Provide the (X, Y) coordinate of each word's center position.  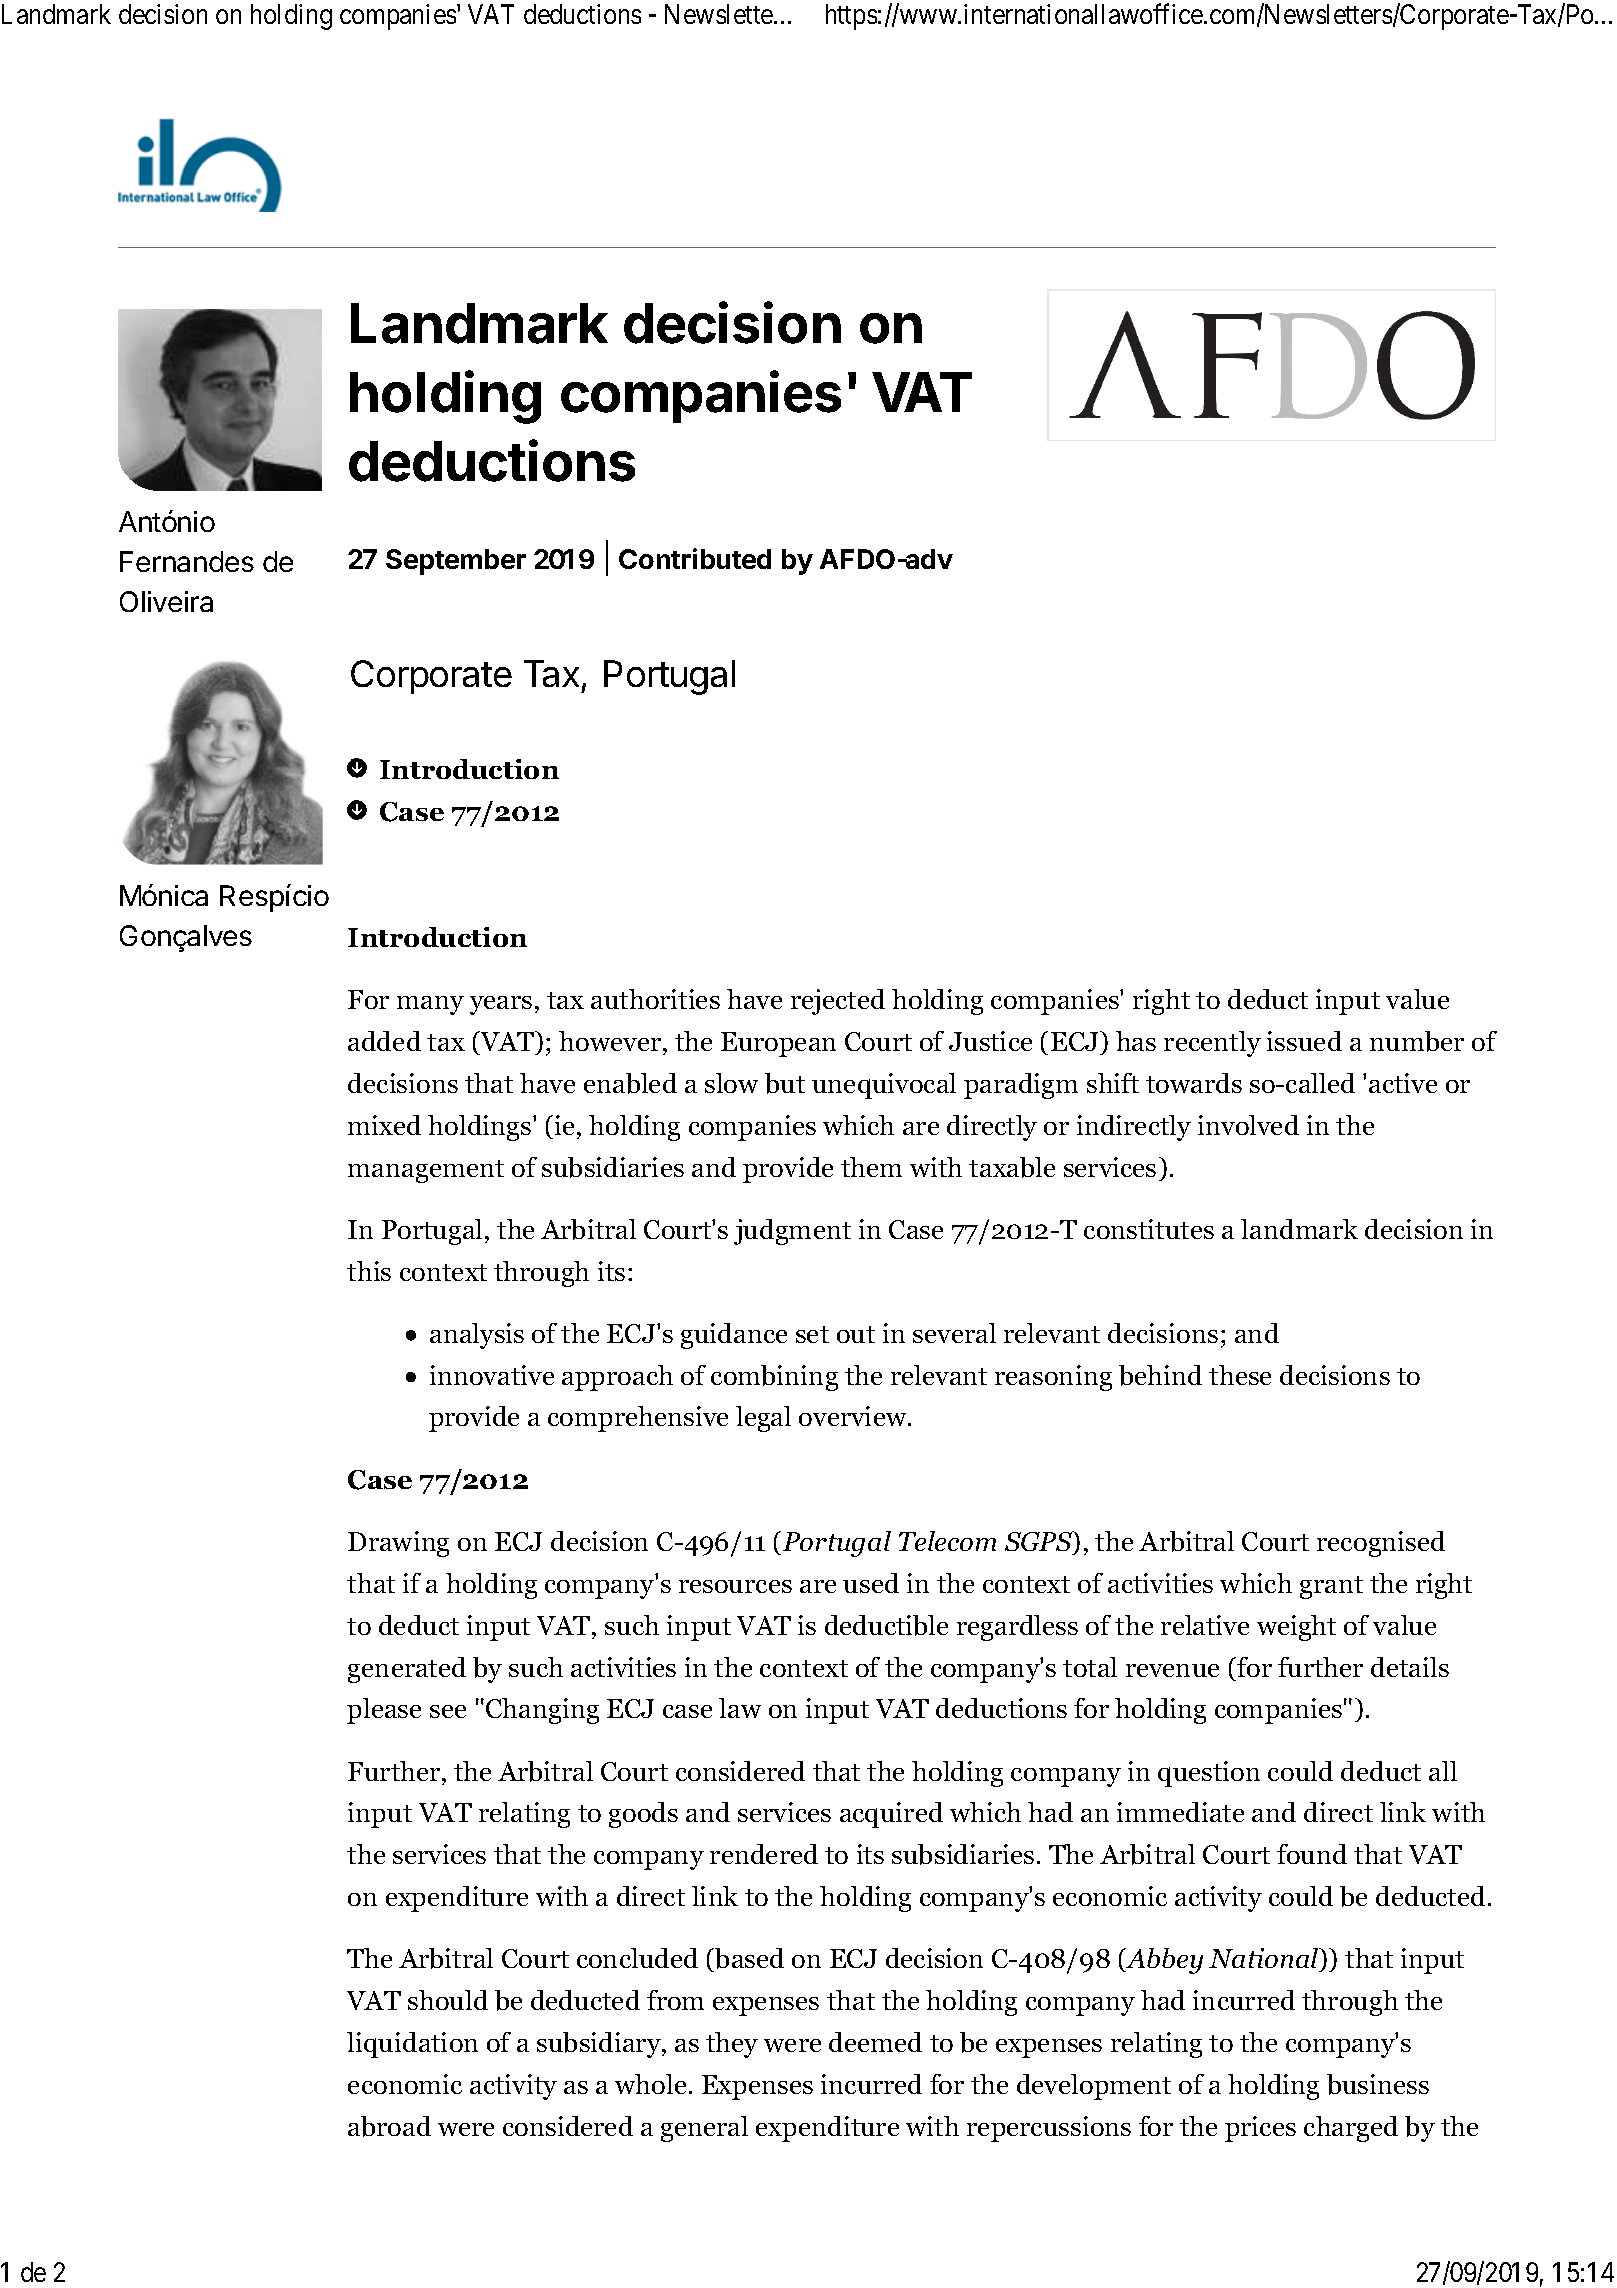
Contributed (695, 558)
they (732, 2045)
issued (1304, 1041)
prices (1260, 2129)
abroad (389, 2126)
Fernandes (187, 561)
